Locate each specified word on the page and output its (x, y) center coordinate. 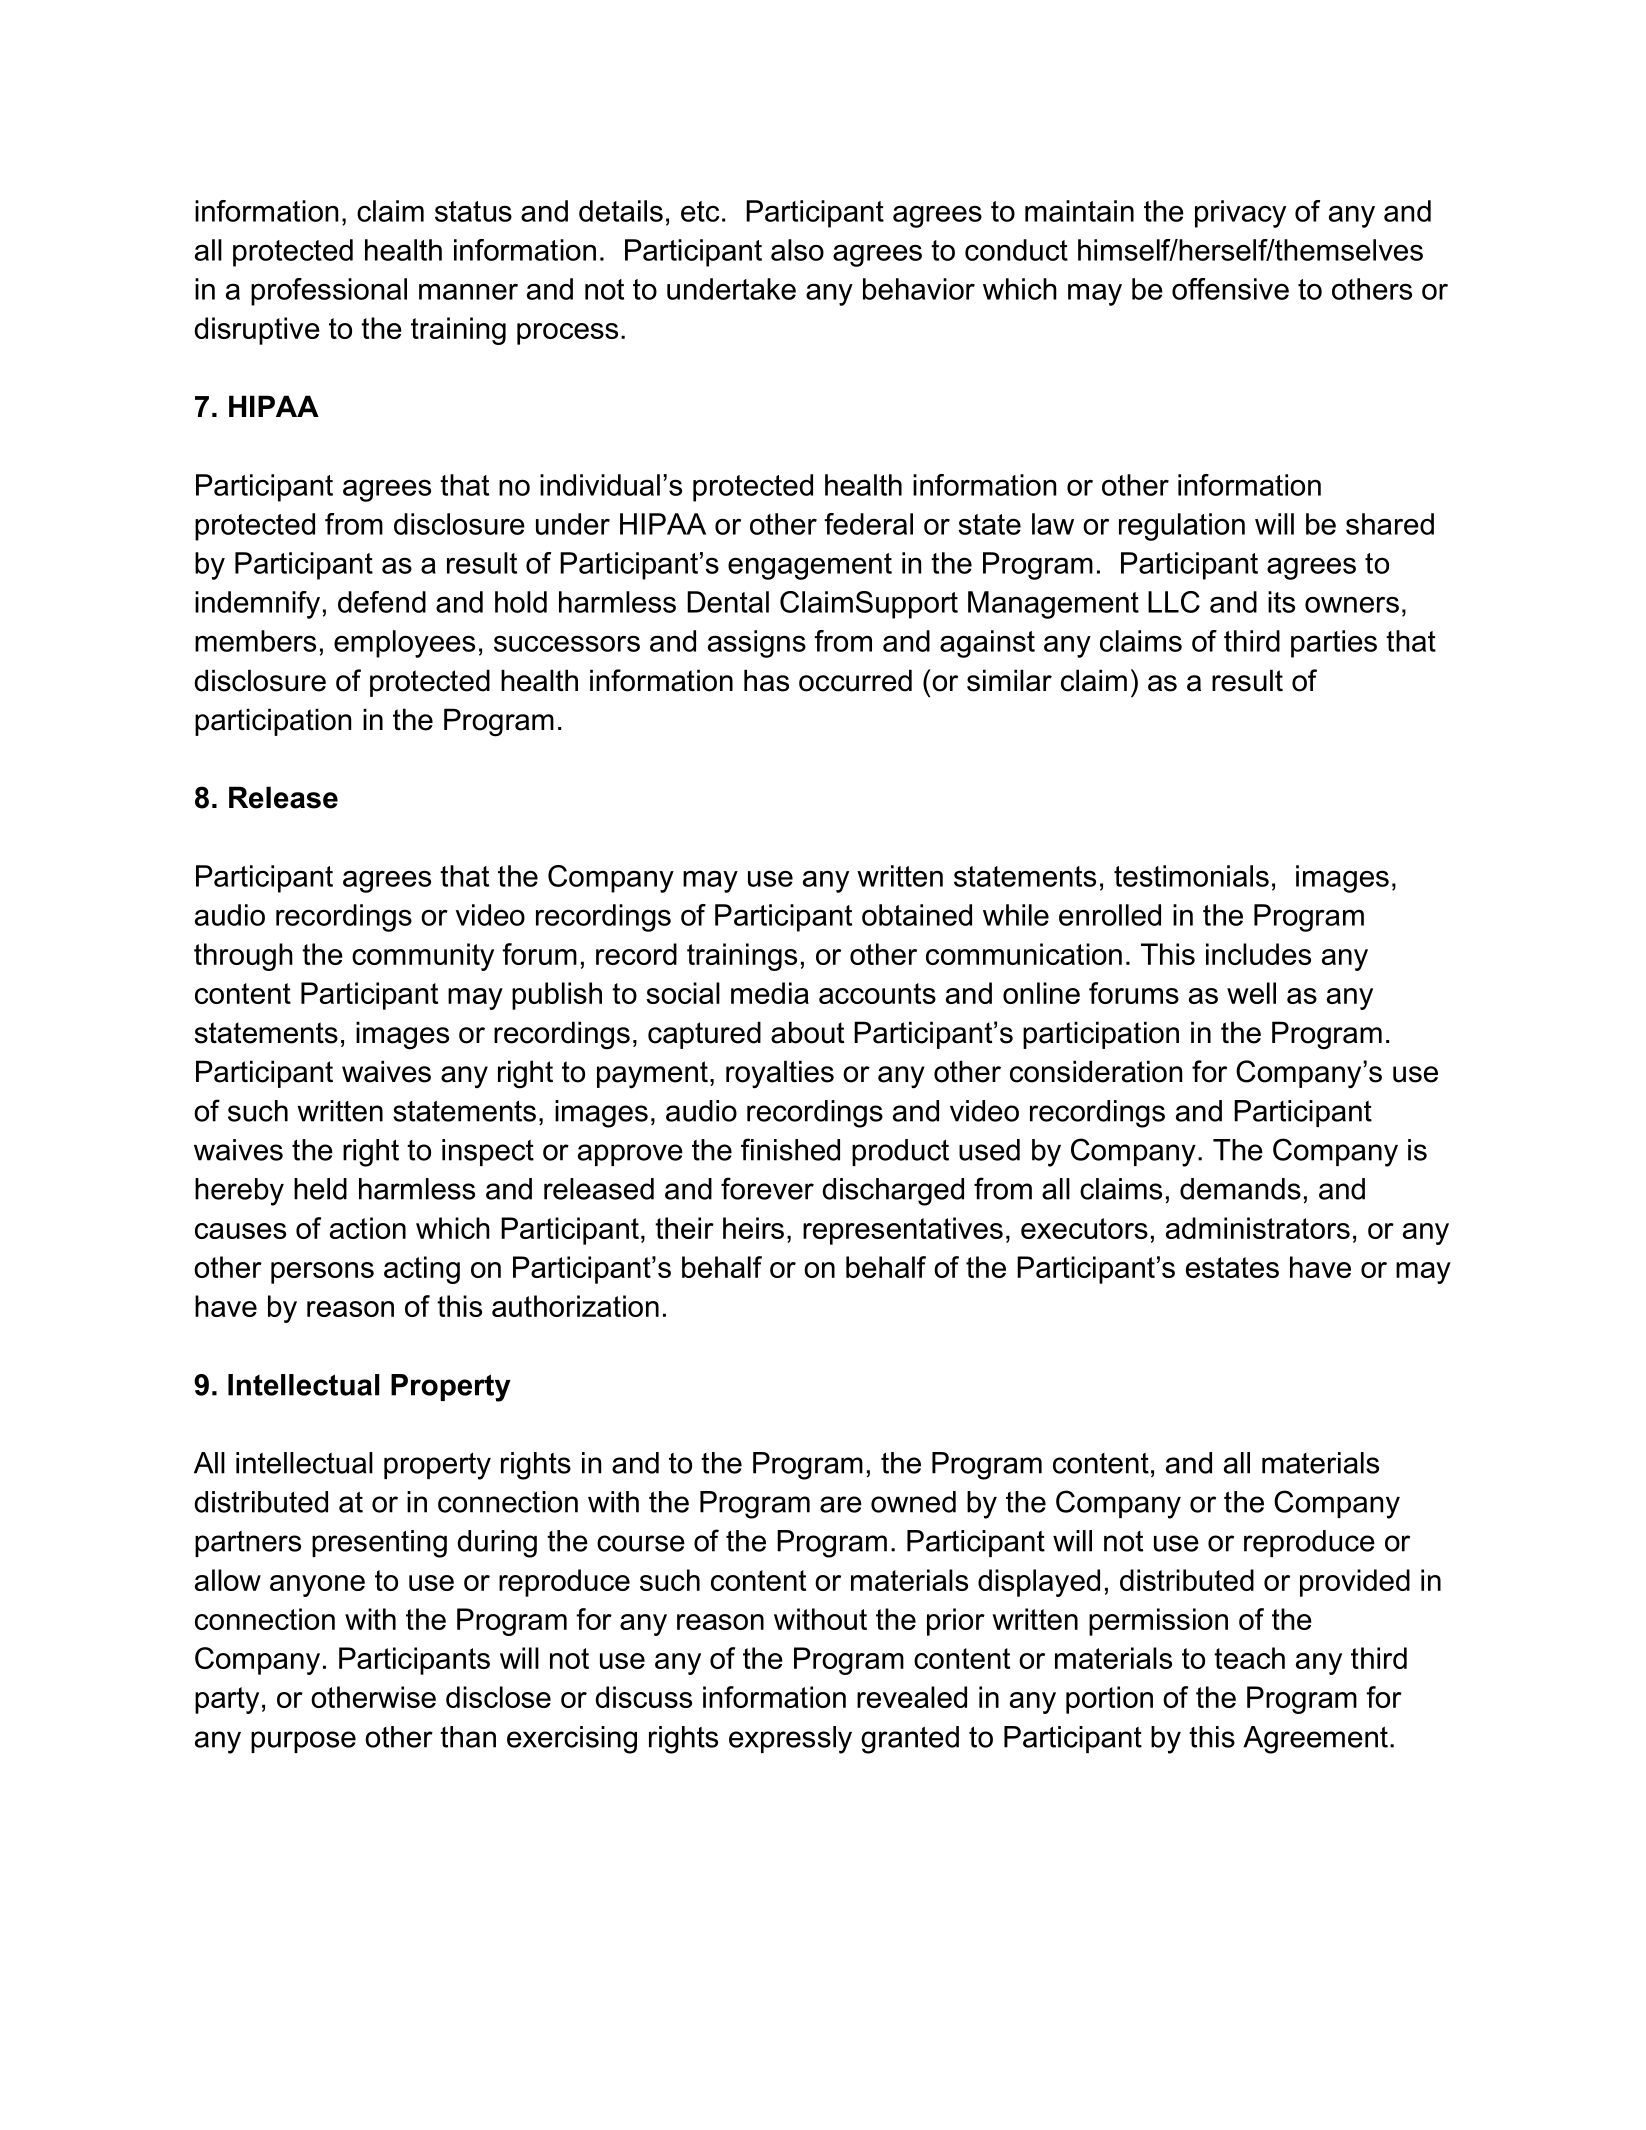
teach (1249, 1658)
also (797, 250)
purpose (303, 1742)
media (770, 993)
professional (329, 292)
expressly (790, 1740)
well (1251, 993)
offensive (1230, 289)
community (423, 957)
